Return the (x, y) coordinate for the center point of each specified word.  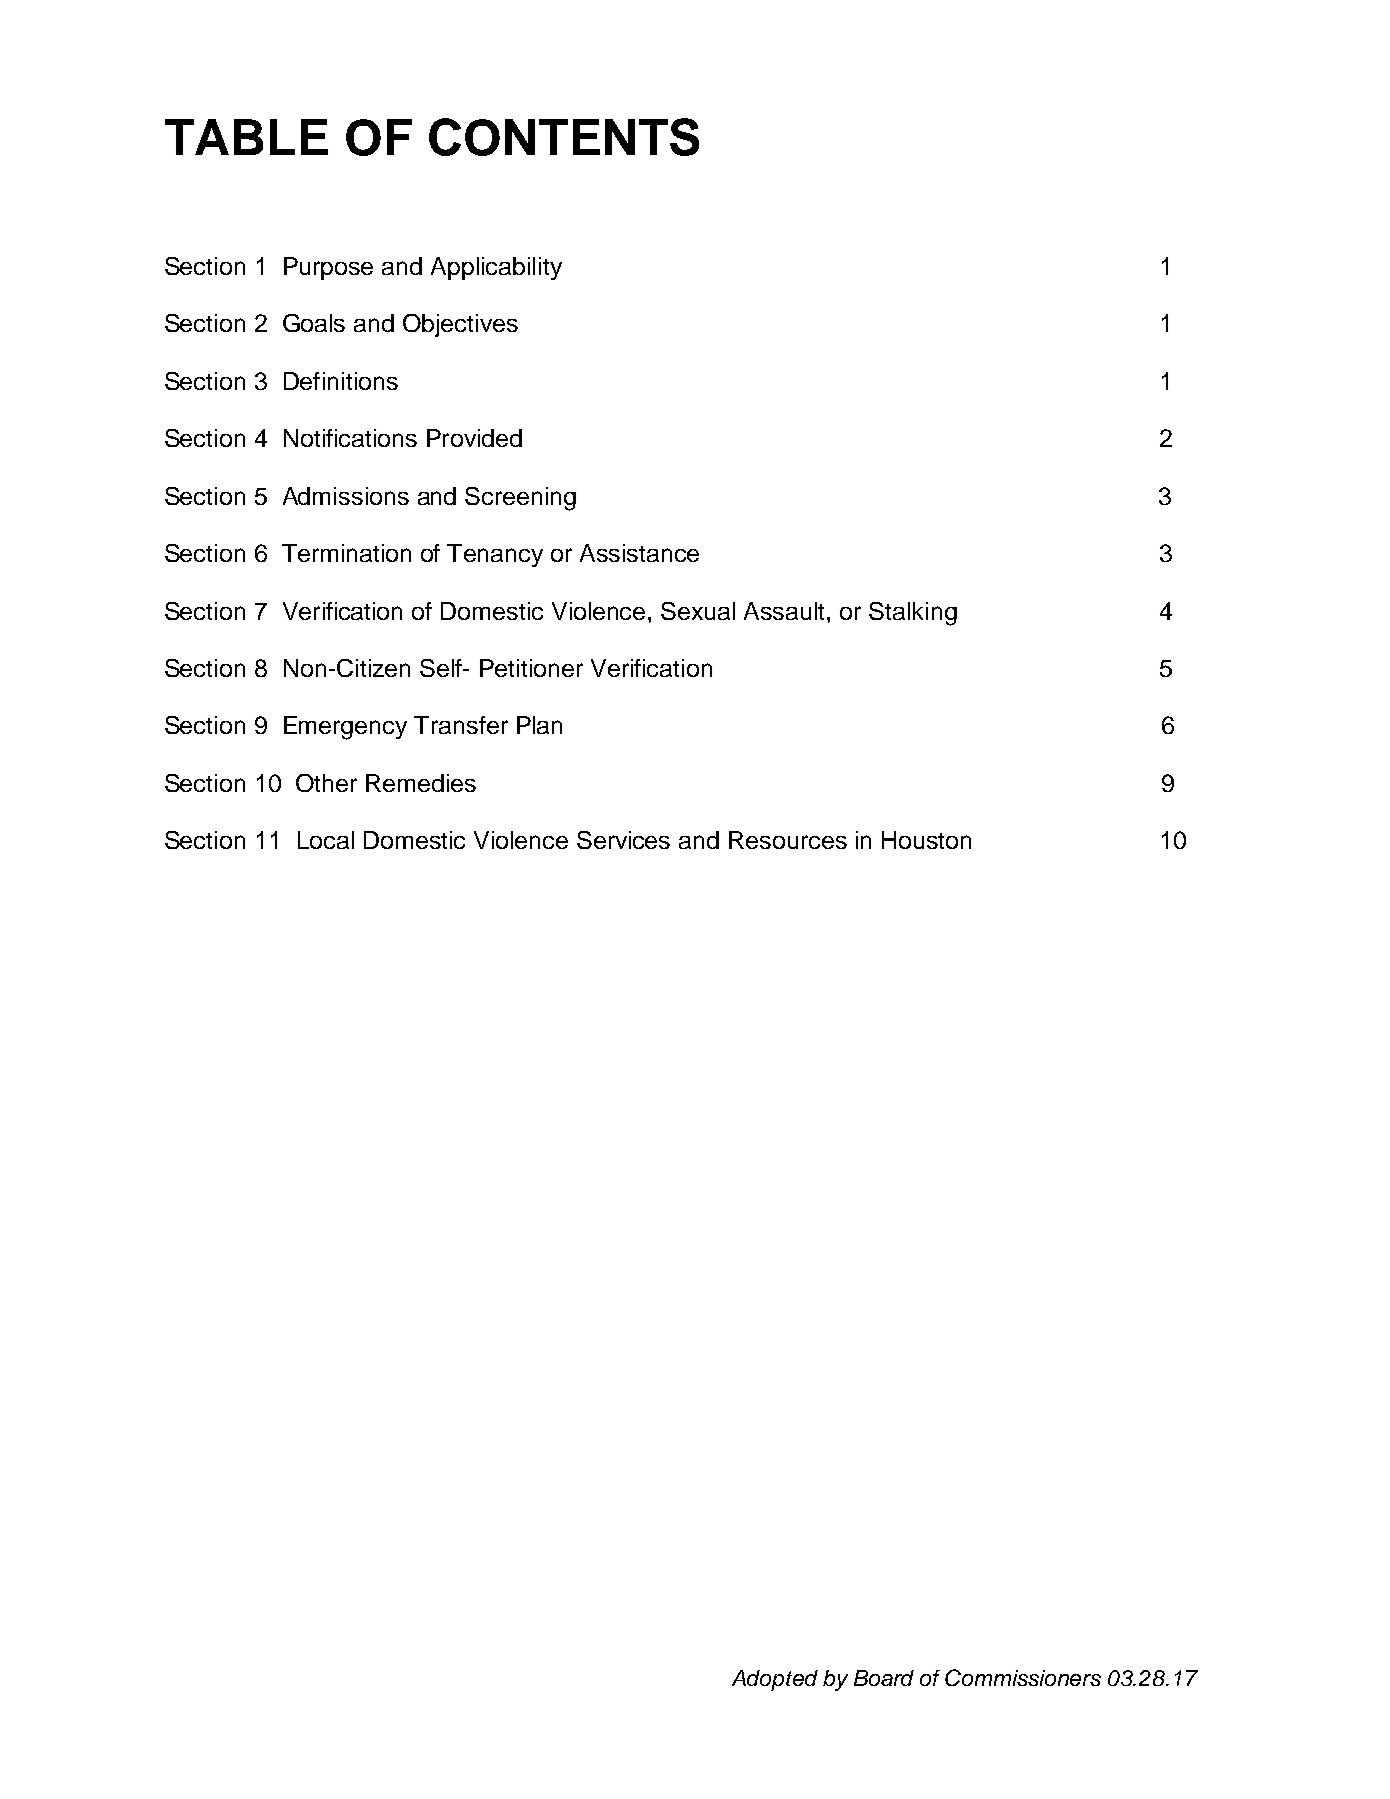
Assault (786, 611)
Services (623, 840)
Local (326, 840)
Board (884, 1678)
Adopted (775, 1680)
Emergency (345, 728)
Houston (926, 840)
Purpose (328, 268)
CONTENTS (564, 137)
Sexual (698, 611)
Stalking (913, 614)
